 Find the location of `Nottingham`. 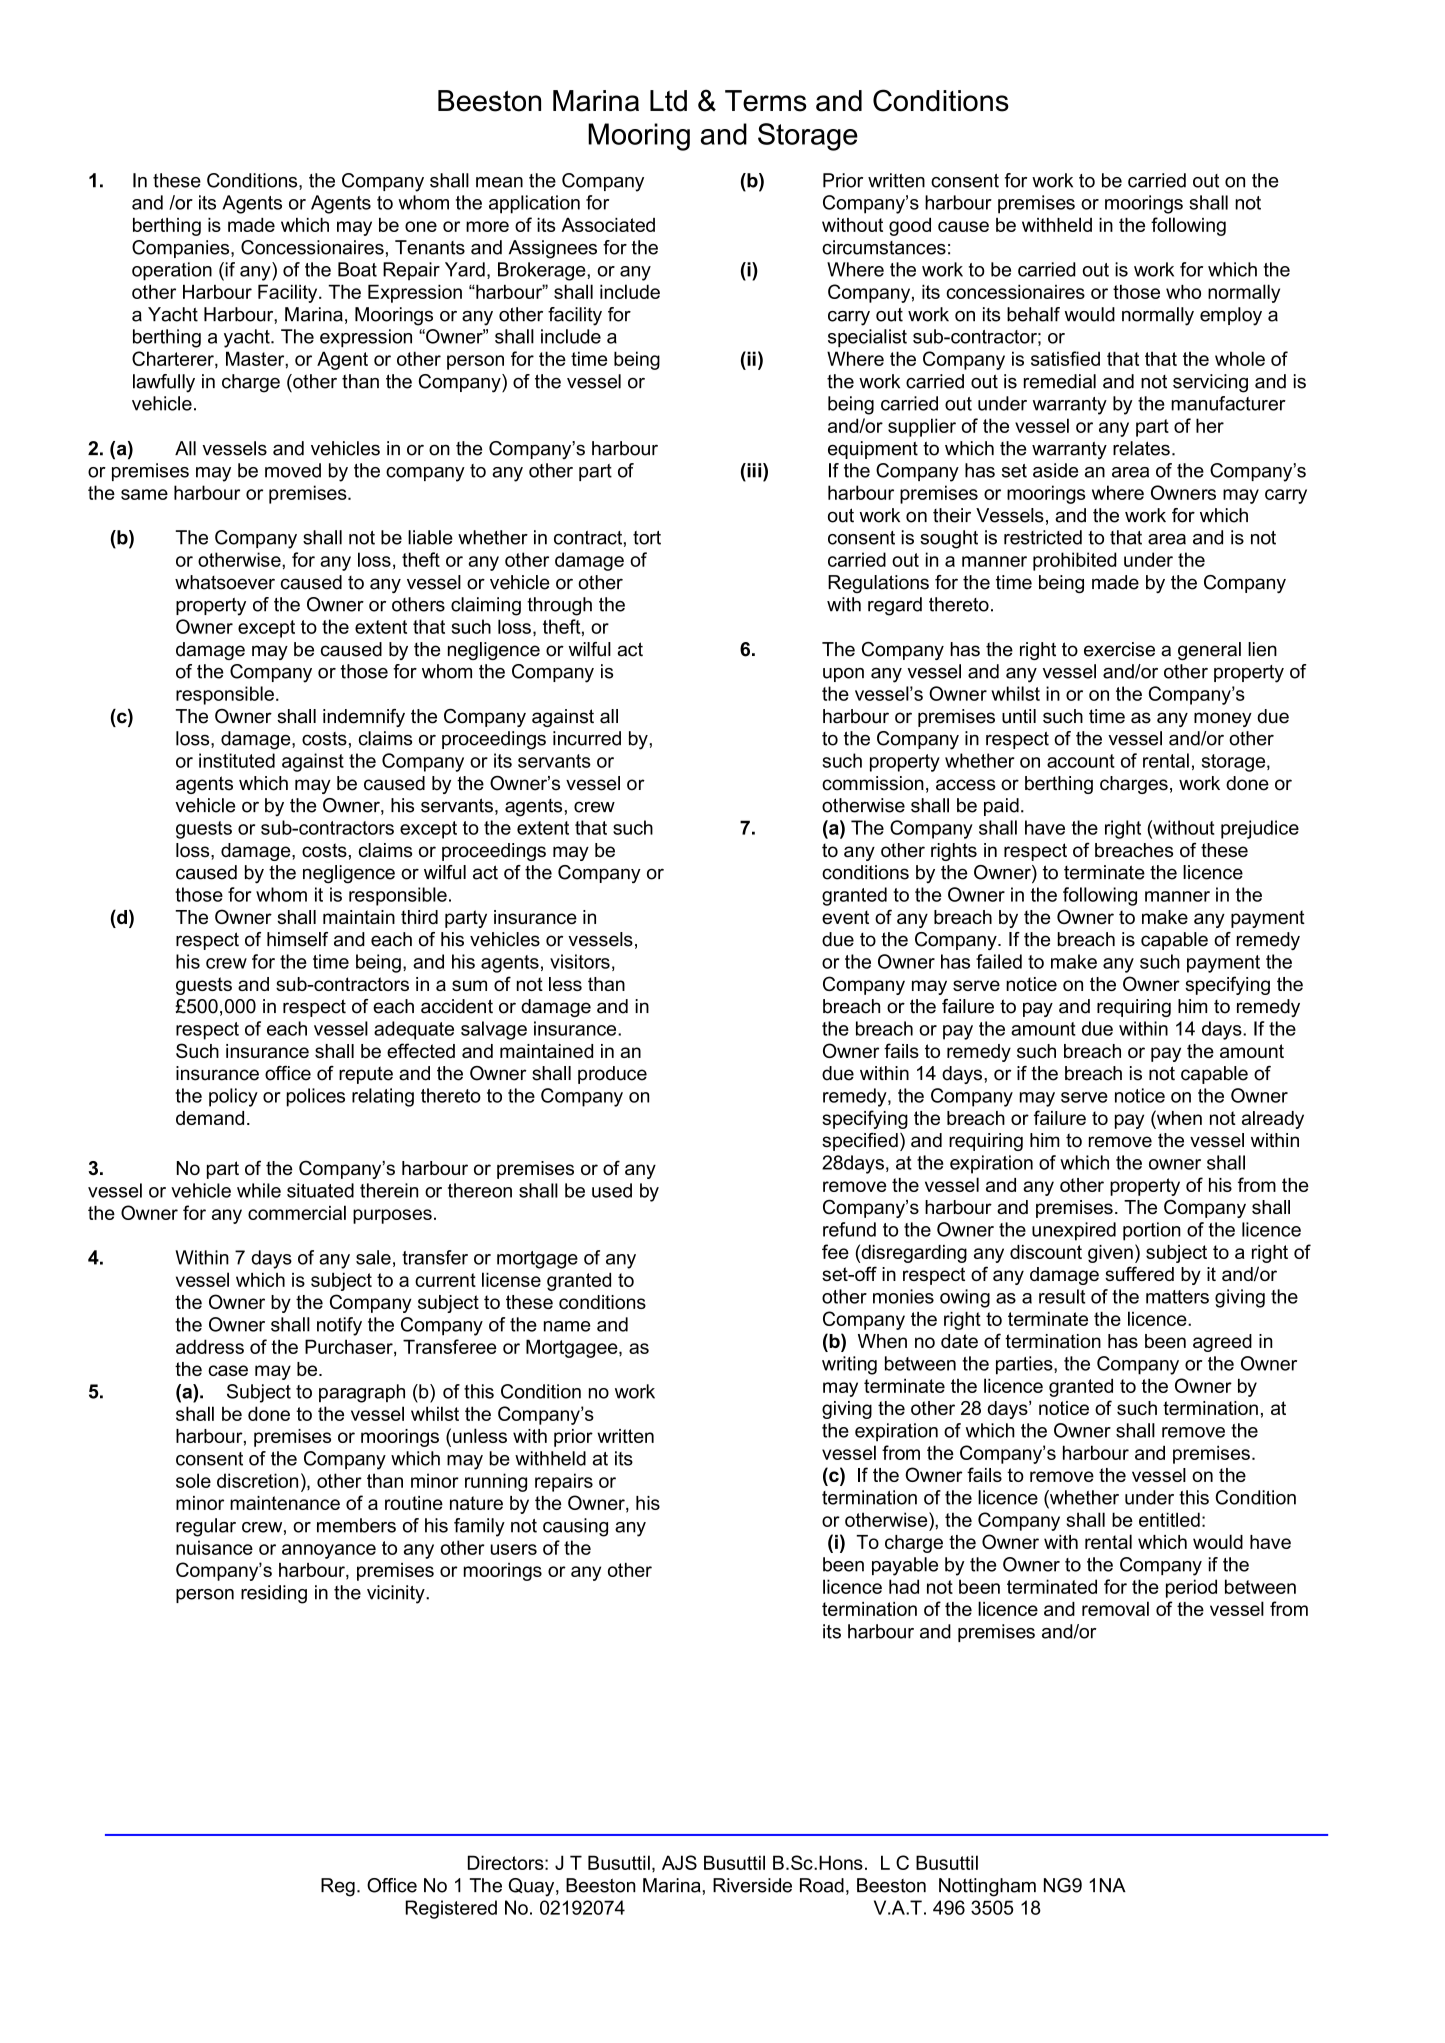

Nottingham is located at coordinates (987, 1887).
